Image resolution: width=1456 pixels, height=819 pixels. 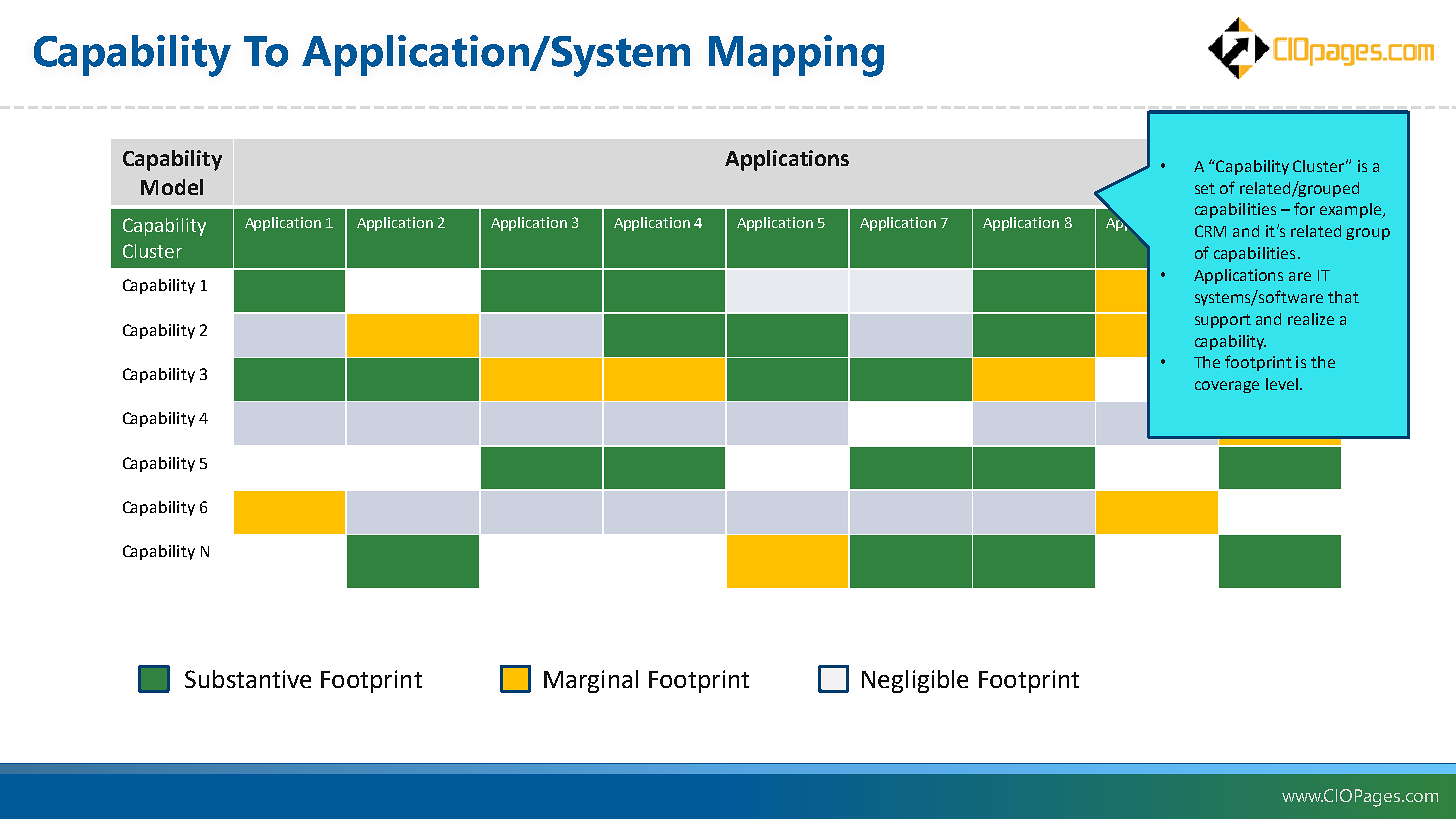 I want to click on Model, so click(x=172, y=187).
